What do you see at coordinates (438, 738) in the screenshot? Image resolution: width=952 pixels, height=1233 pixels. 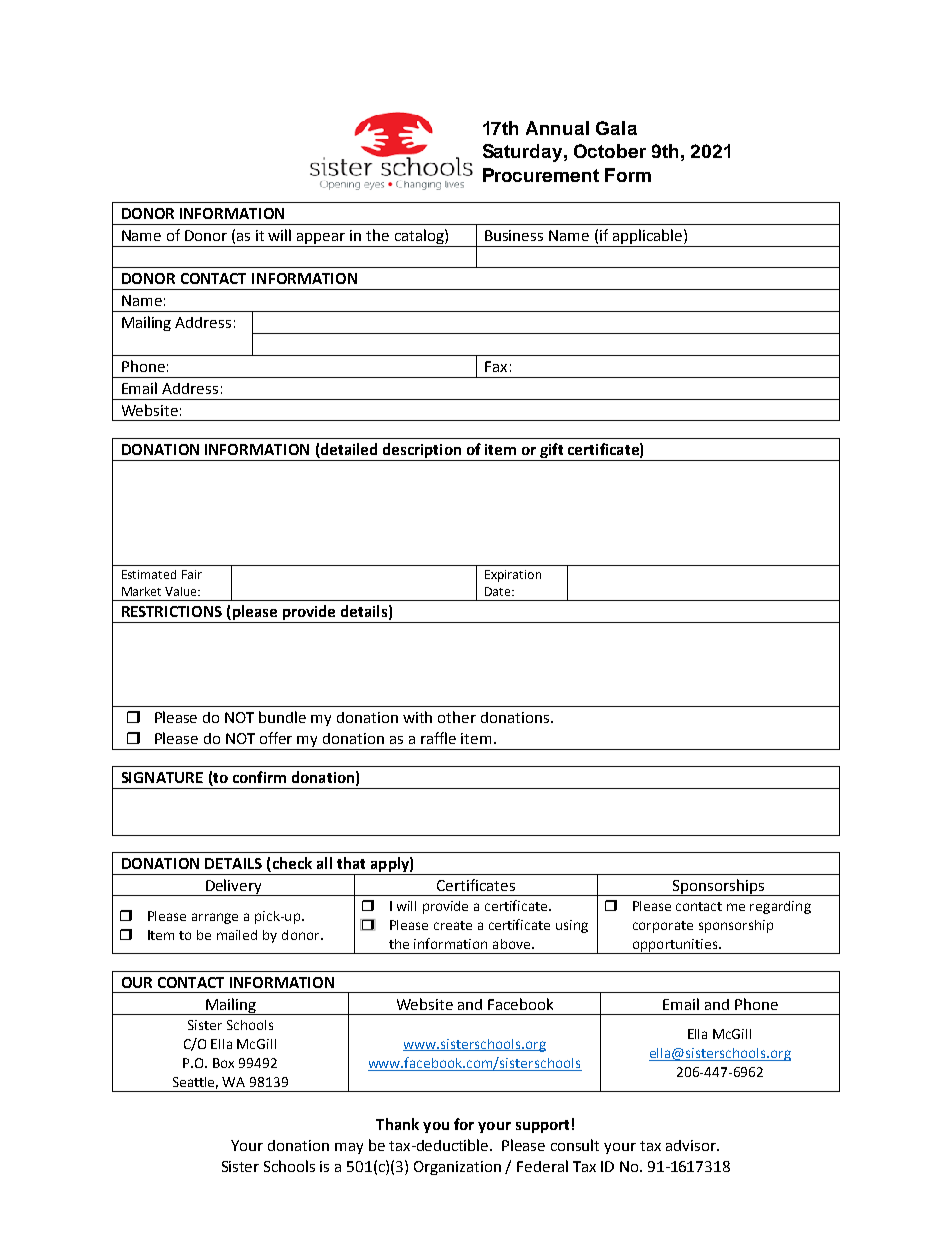 I see `raffle` at bounding box center [438, 738].
